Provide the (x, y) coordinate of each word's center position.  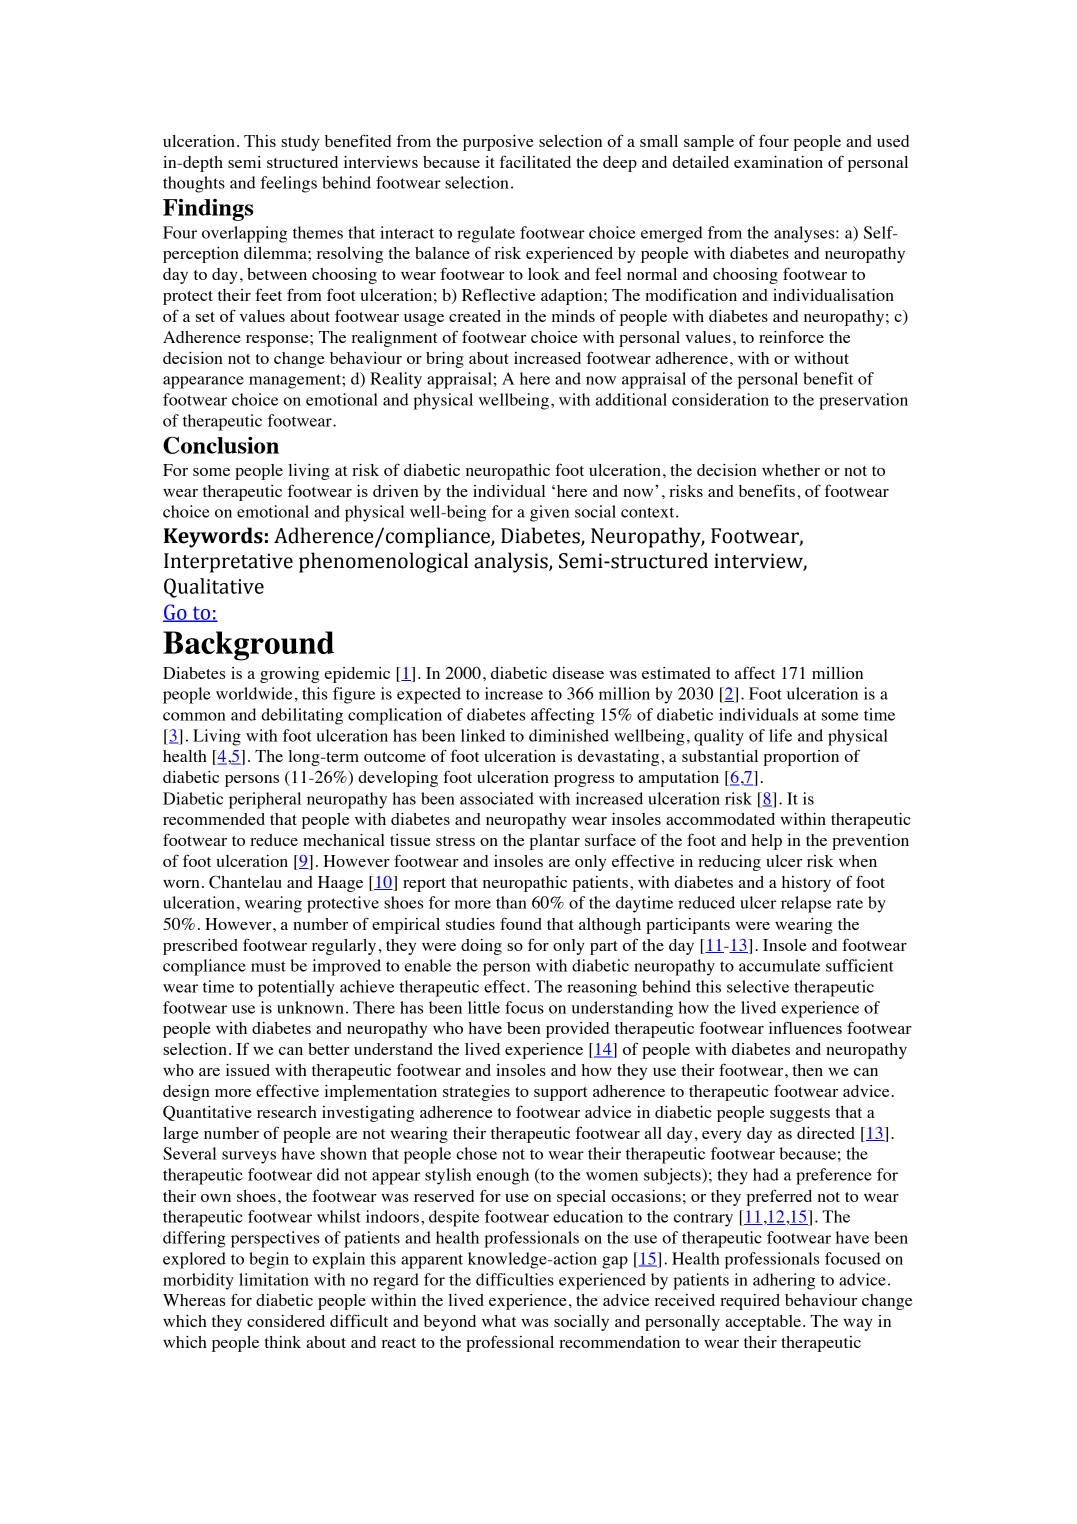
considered (286, 1321)
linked (483, 735)
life (780, 735)
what (499, 1321)
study (300, 143)
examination (778, 162)
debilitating (302, 716)
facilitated (535, 161)
